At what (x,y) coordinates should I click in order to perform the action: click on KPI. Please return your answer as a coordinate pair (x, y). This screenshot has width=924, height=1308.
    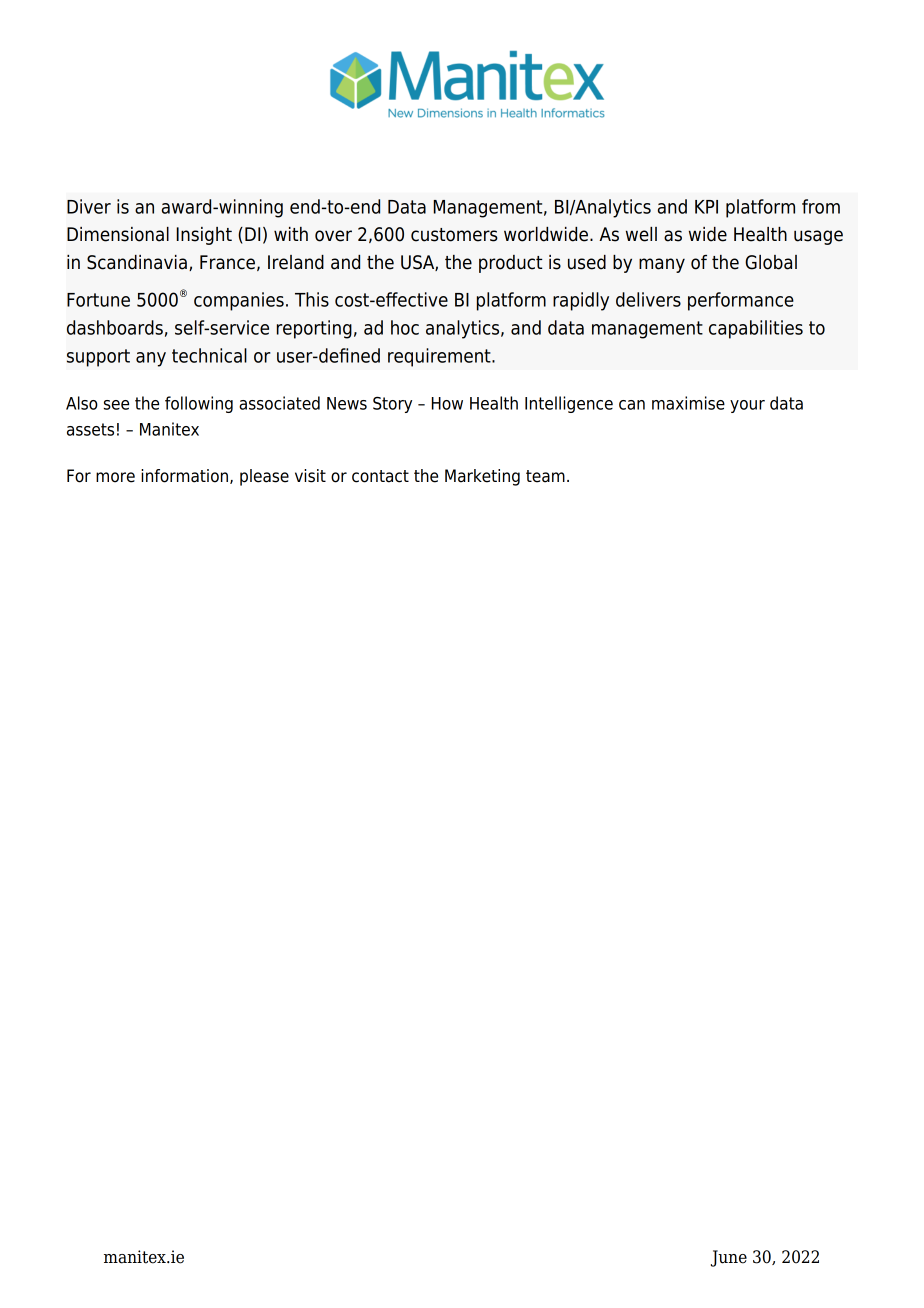
    Looking at the image, I should click on (706, 207).
